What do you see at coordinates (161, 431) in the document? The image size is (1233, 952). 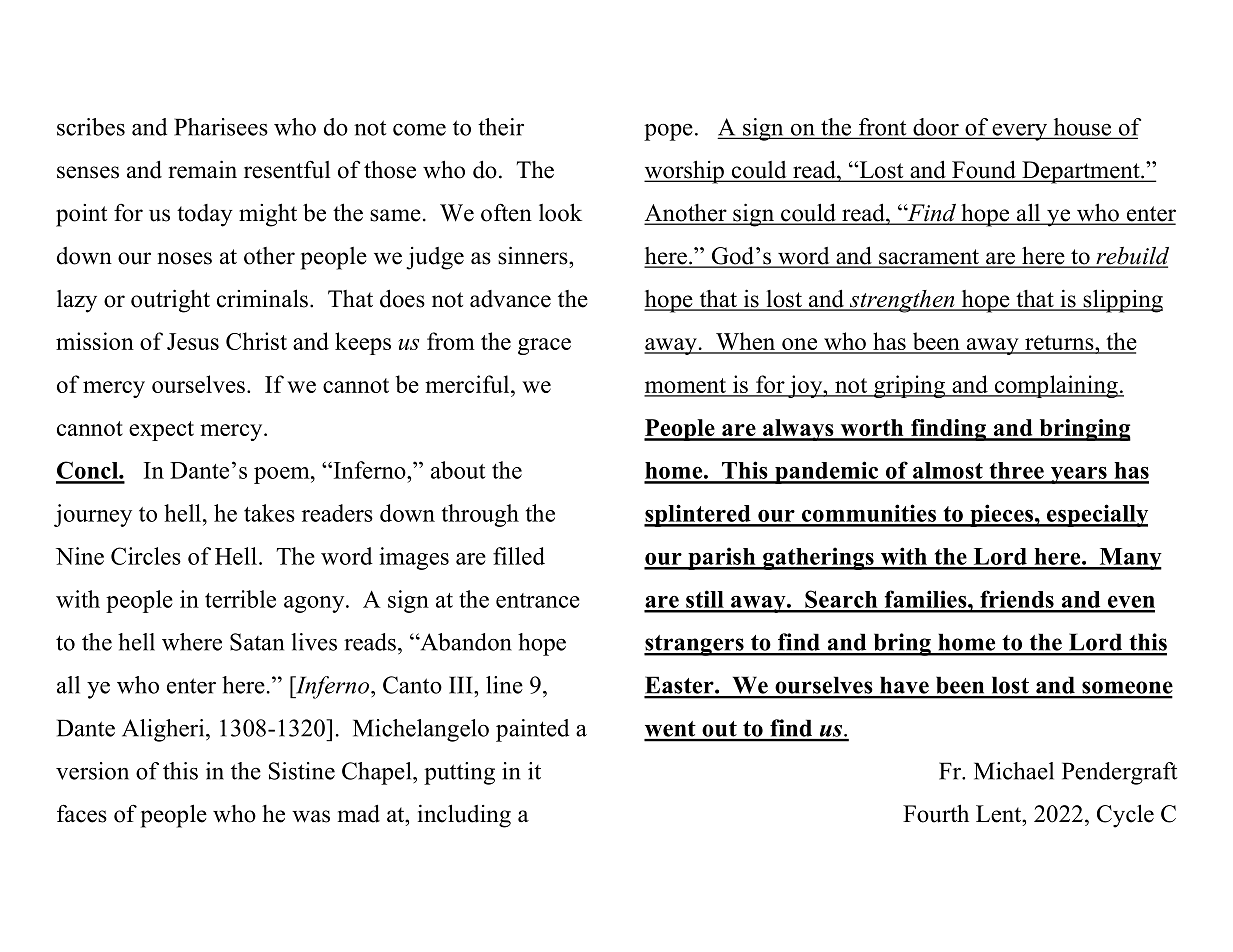 I see `expect` at bounding box center [161, 431].
